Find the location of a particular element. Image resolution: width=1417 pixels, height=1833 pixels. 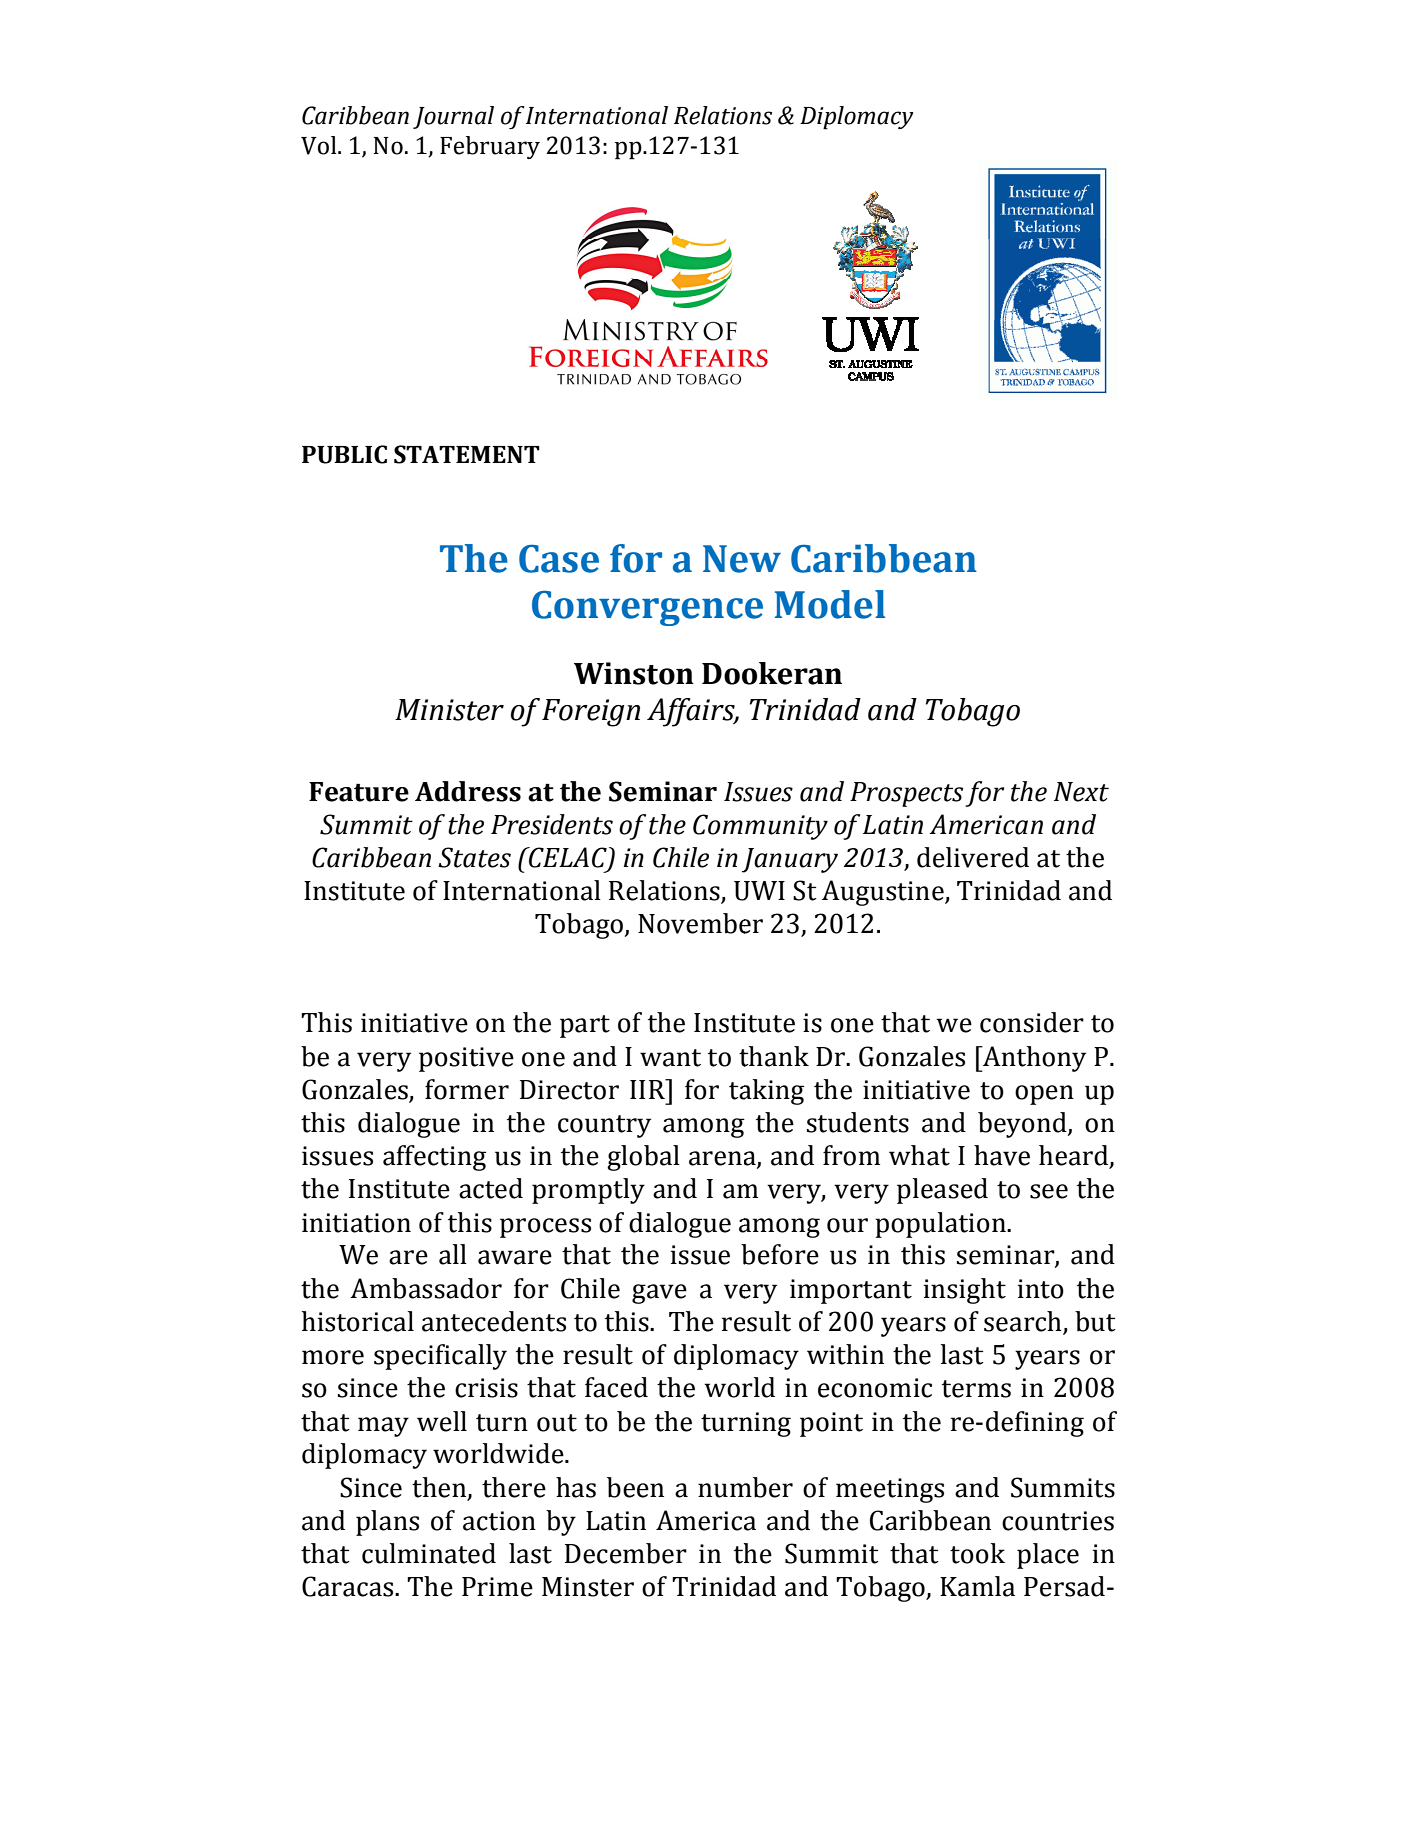

Vol is located at coordinates (320, 145).
